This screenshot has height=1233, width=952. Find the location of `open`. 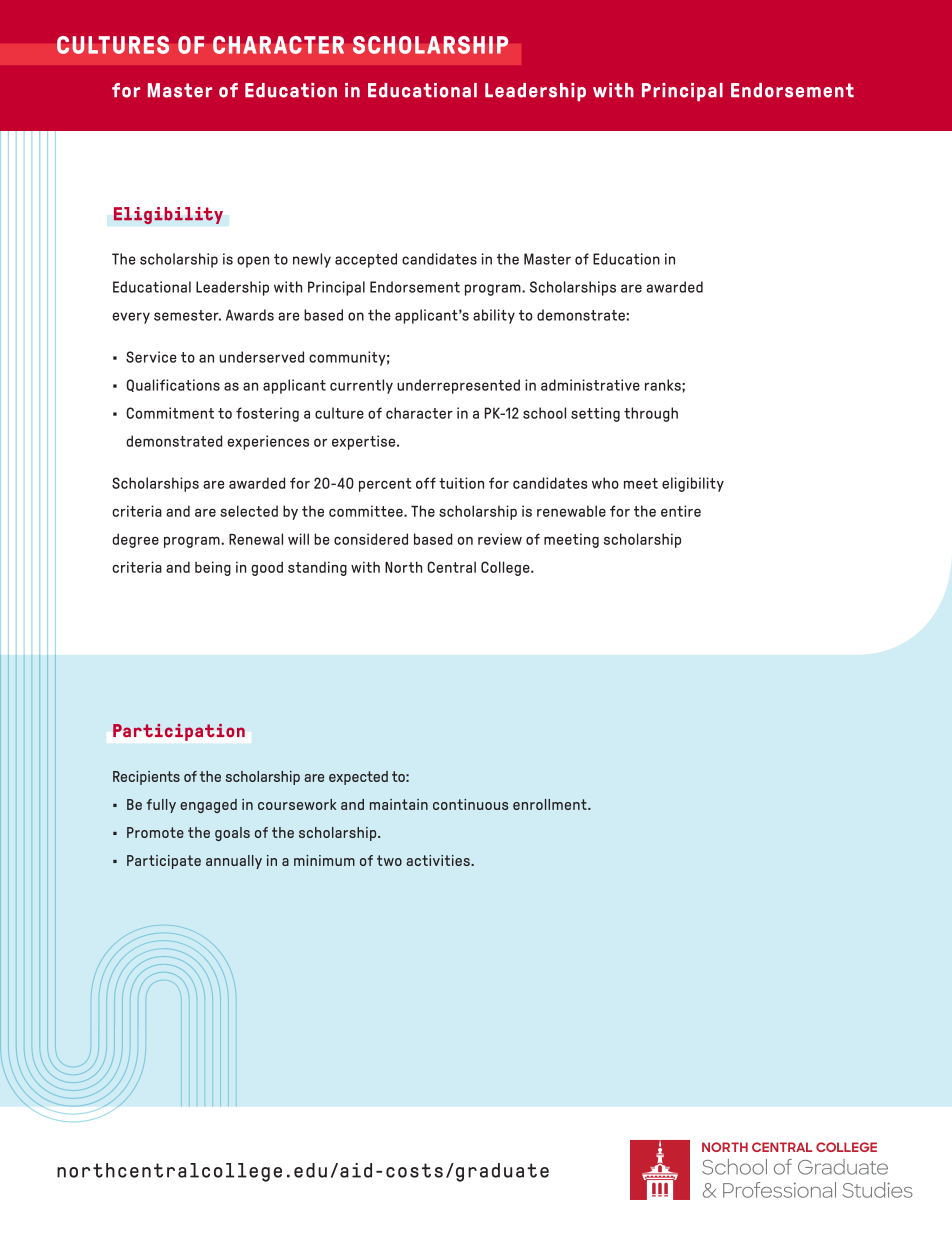

open is located at coordinates (253, 262).
